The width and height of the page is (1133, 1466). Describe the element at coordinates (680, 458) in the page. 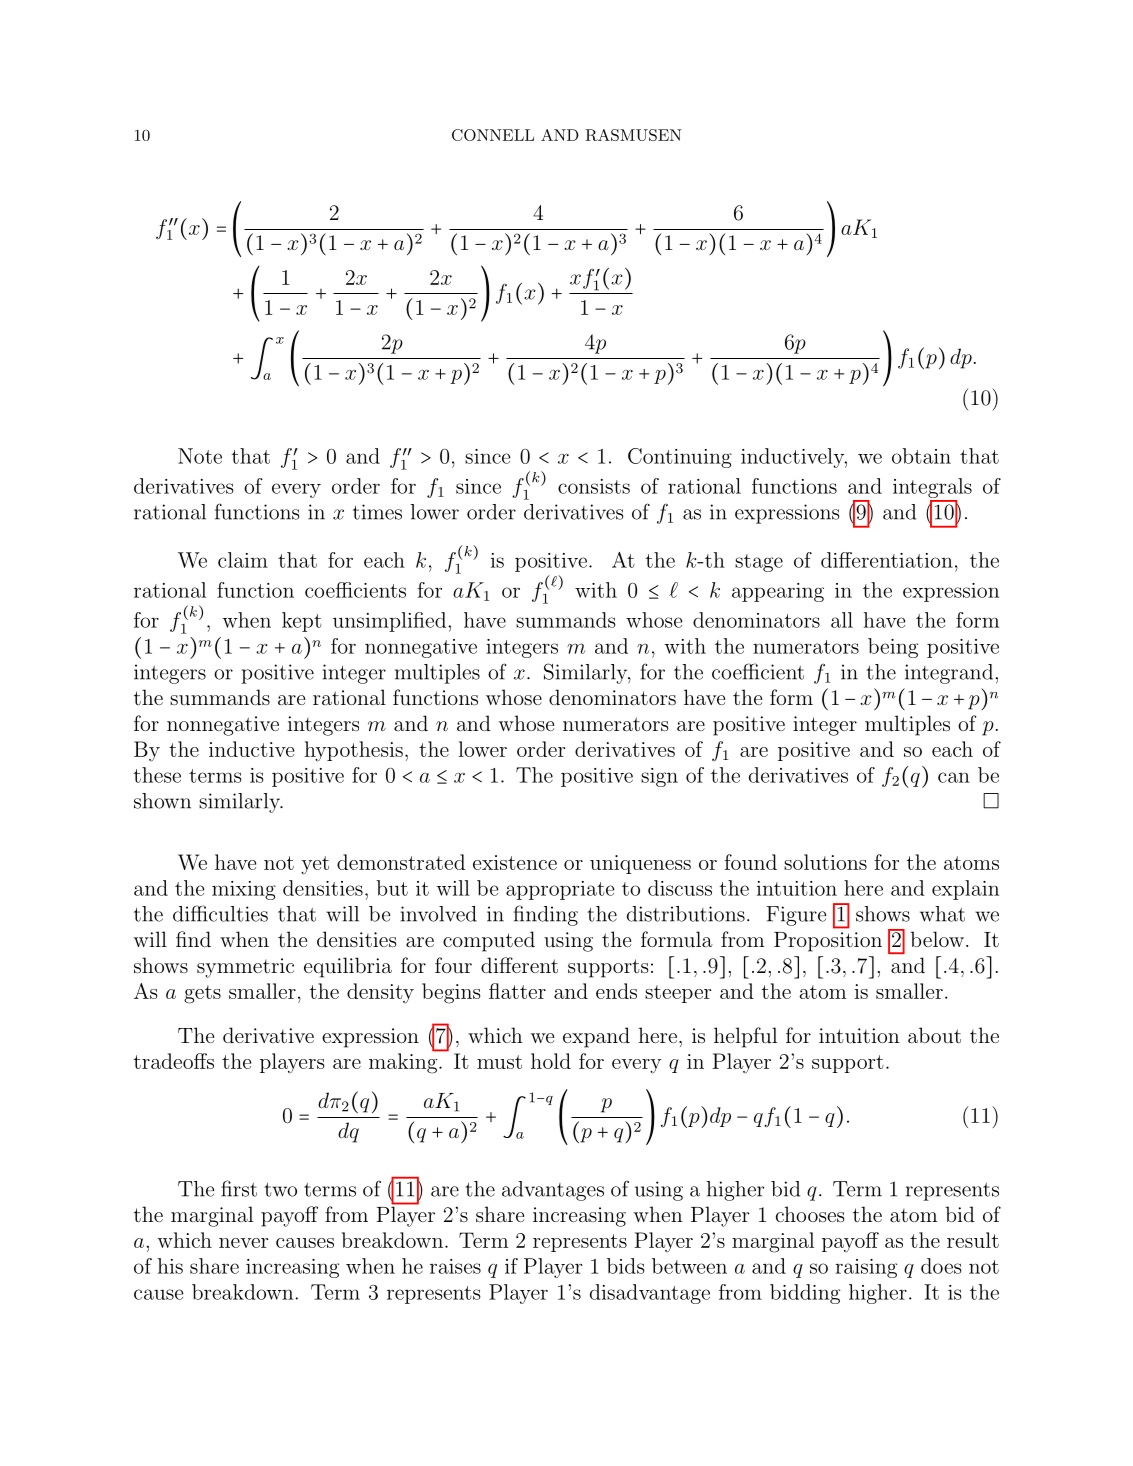

I see `Continuing` at that location.
